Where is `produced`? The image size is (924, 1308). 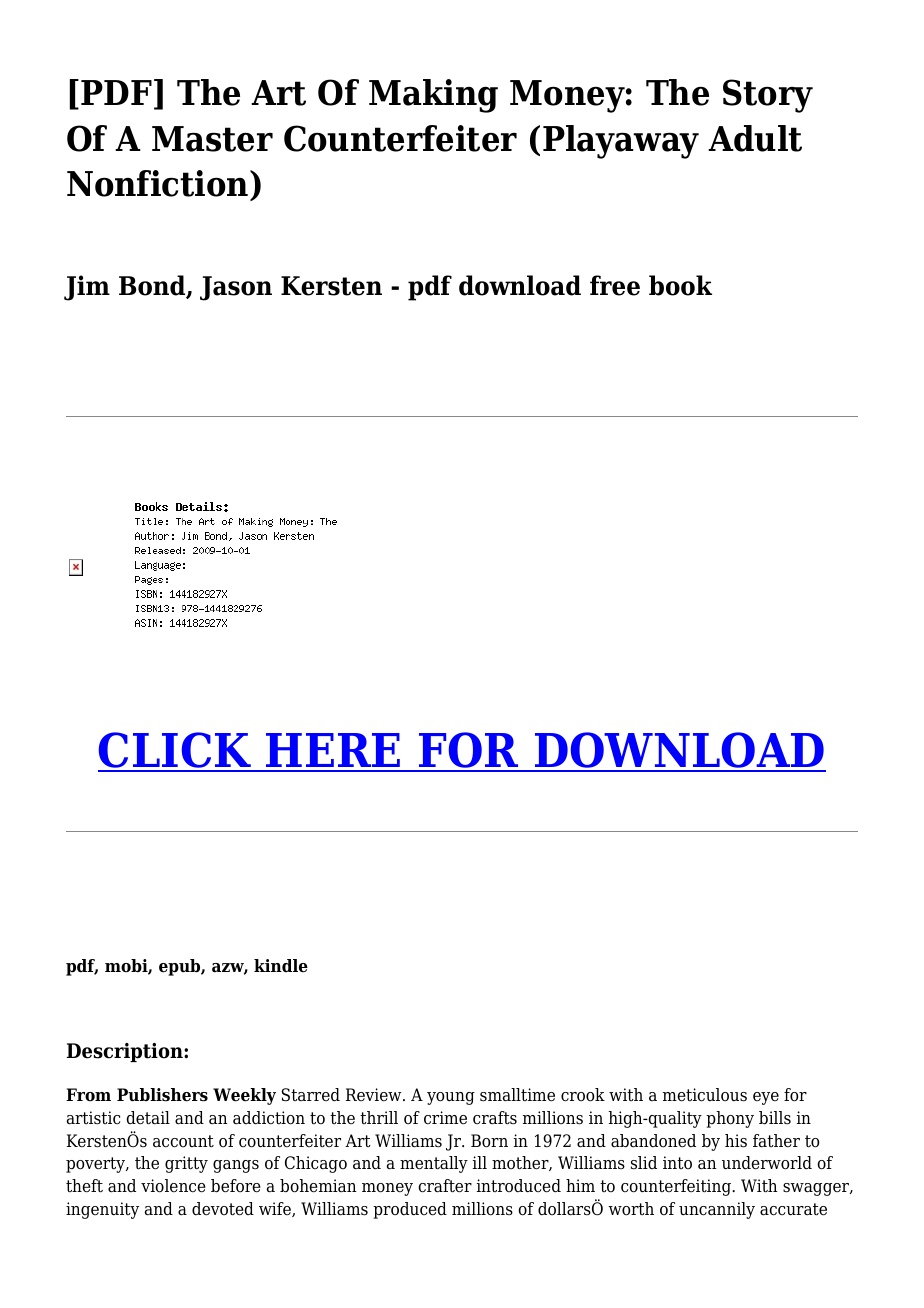
produced is located at coordinates (410, 1210).
